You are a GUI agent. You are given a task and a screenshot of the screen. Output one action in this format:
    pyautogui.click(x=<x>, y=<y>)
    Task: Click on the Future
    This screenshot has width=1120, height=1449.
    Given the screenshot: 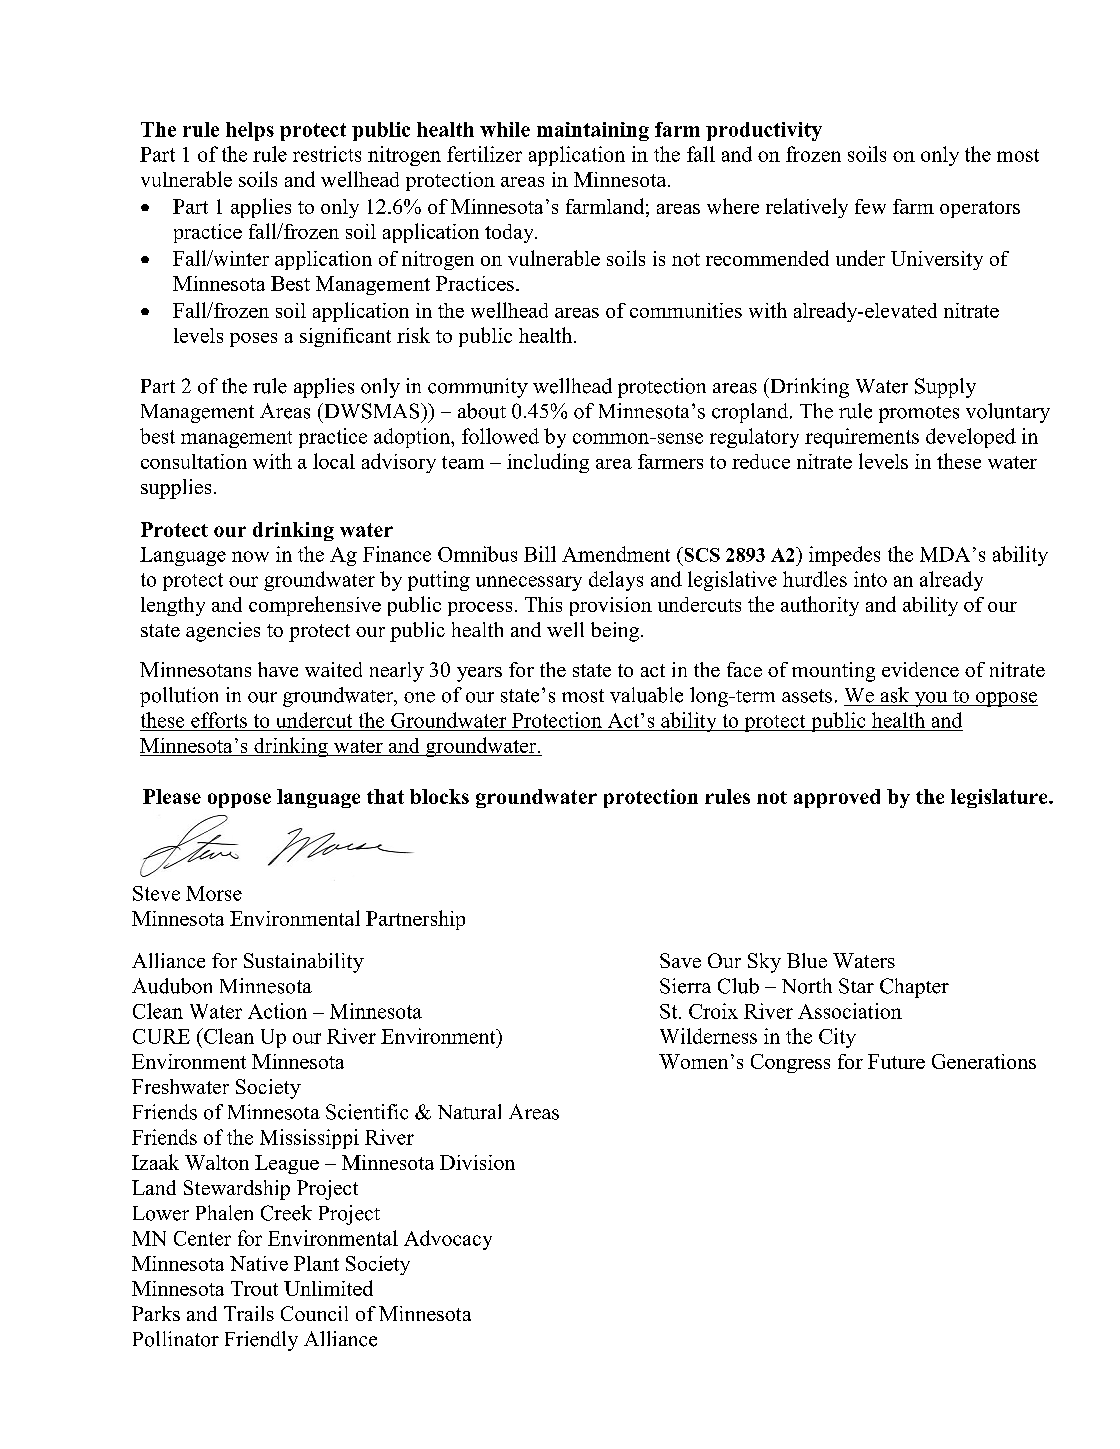 What is the action you would take?
    pyautogui.click(x=896, y=1061)
